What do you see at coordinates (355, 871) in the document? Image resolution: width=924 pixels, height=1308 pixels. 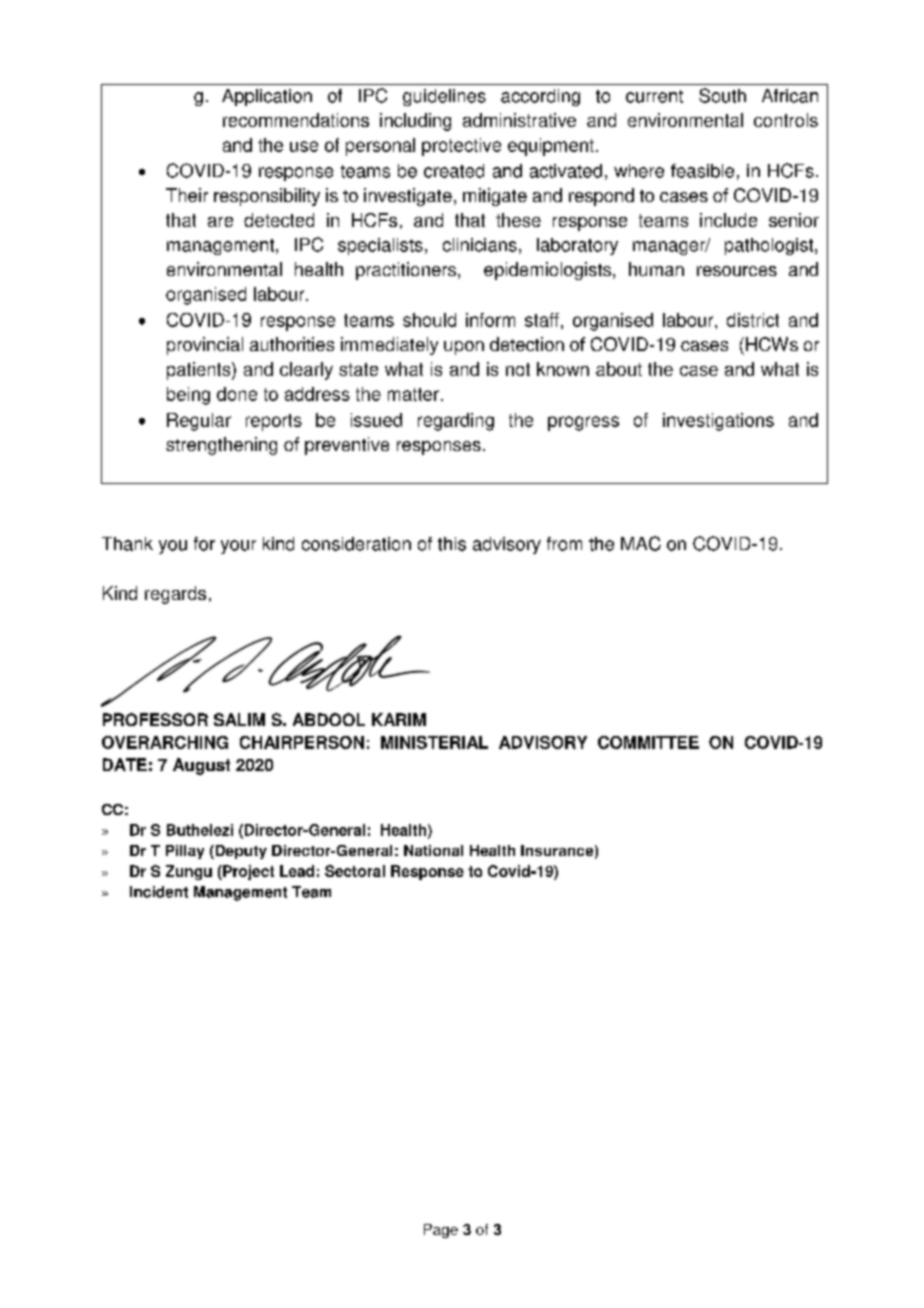 I see `Sectoral` at bounding box center [355, 871].
